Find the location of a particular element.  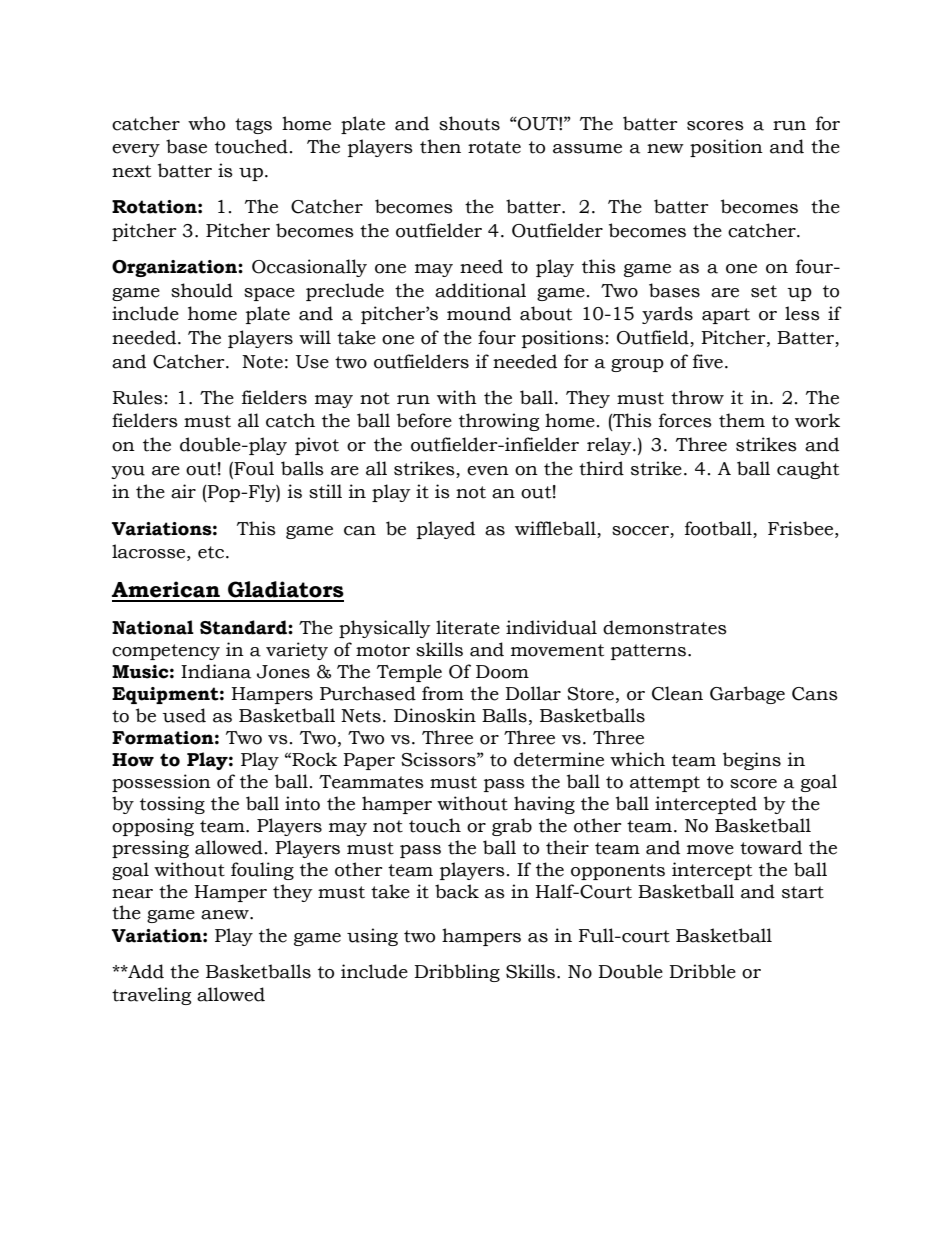

Rules is located at coordinates (138, 397).
